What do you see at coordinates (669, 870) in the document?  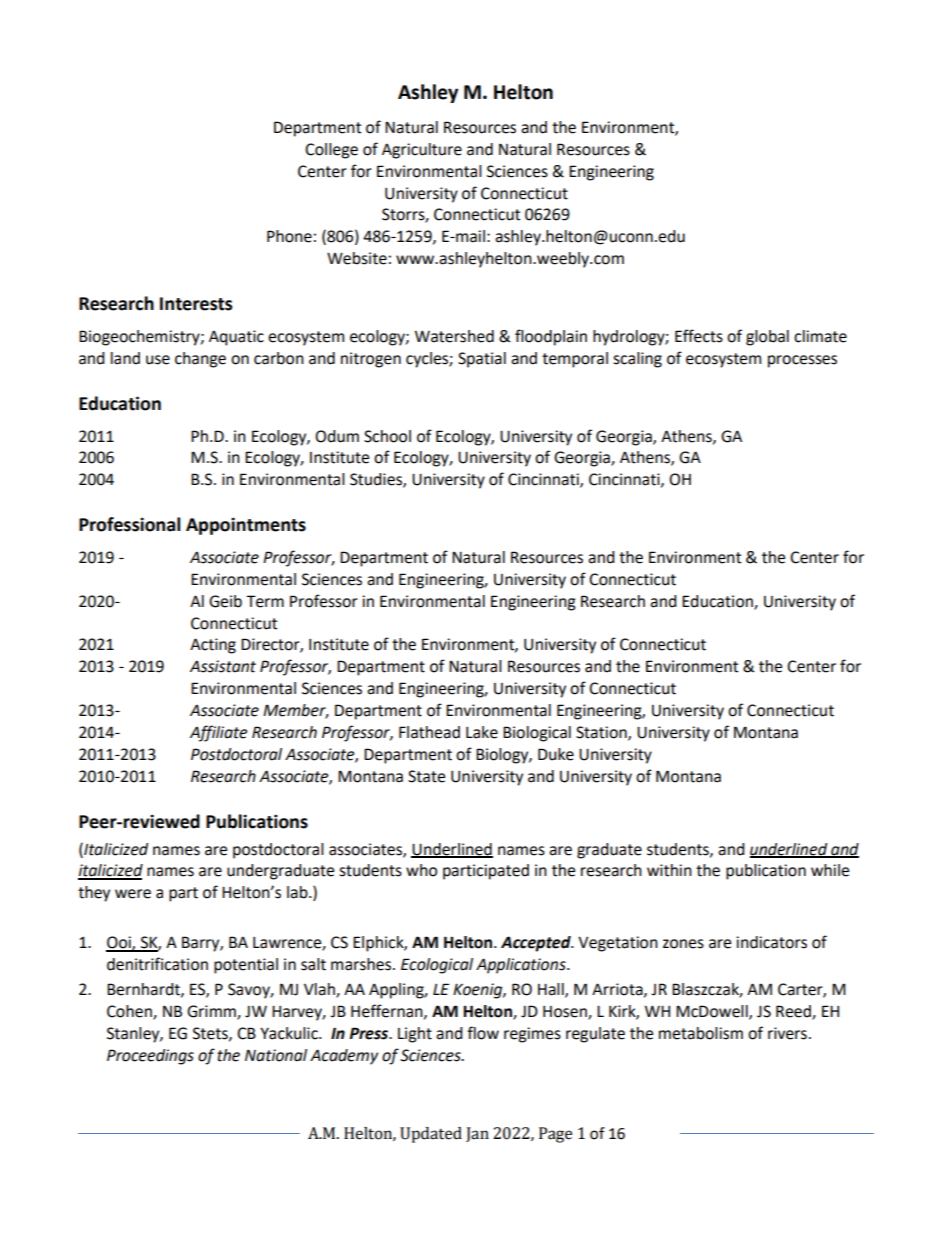 I see `within` at bounding box center [669, 870].
